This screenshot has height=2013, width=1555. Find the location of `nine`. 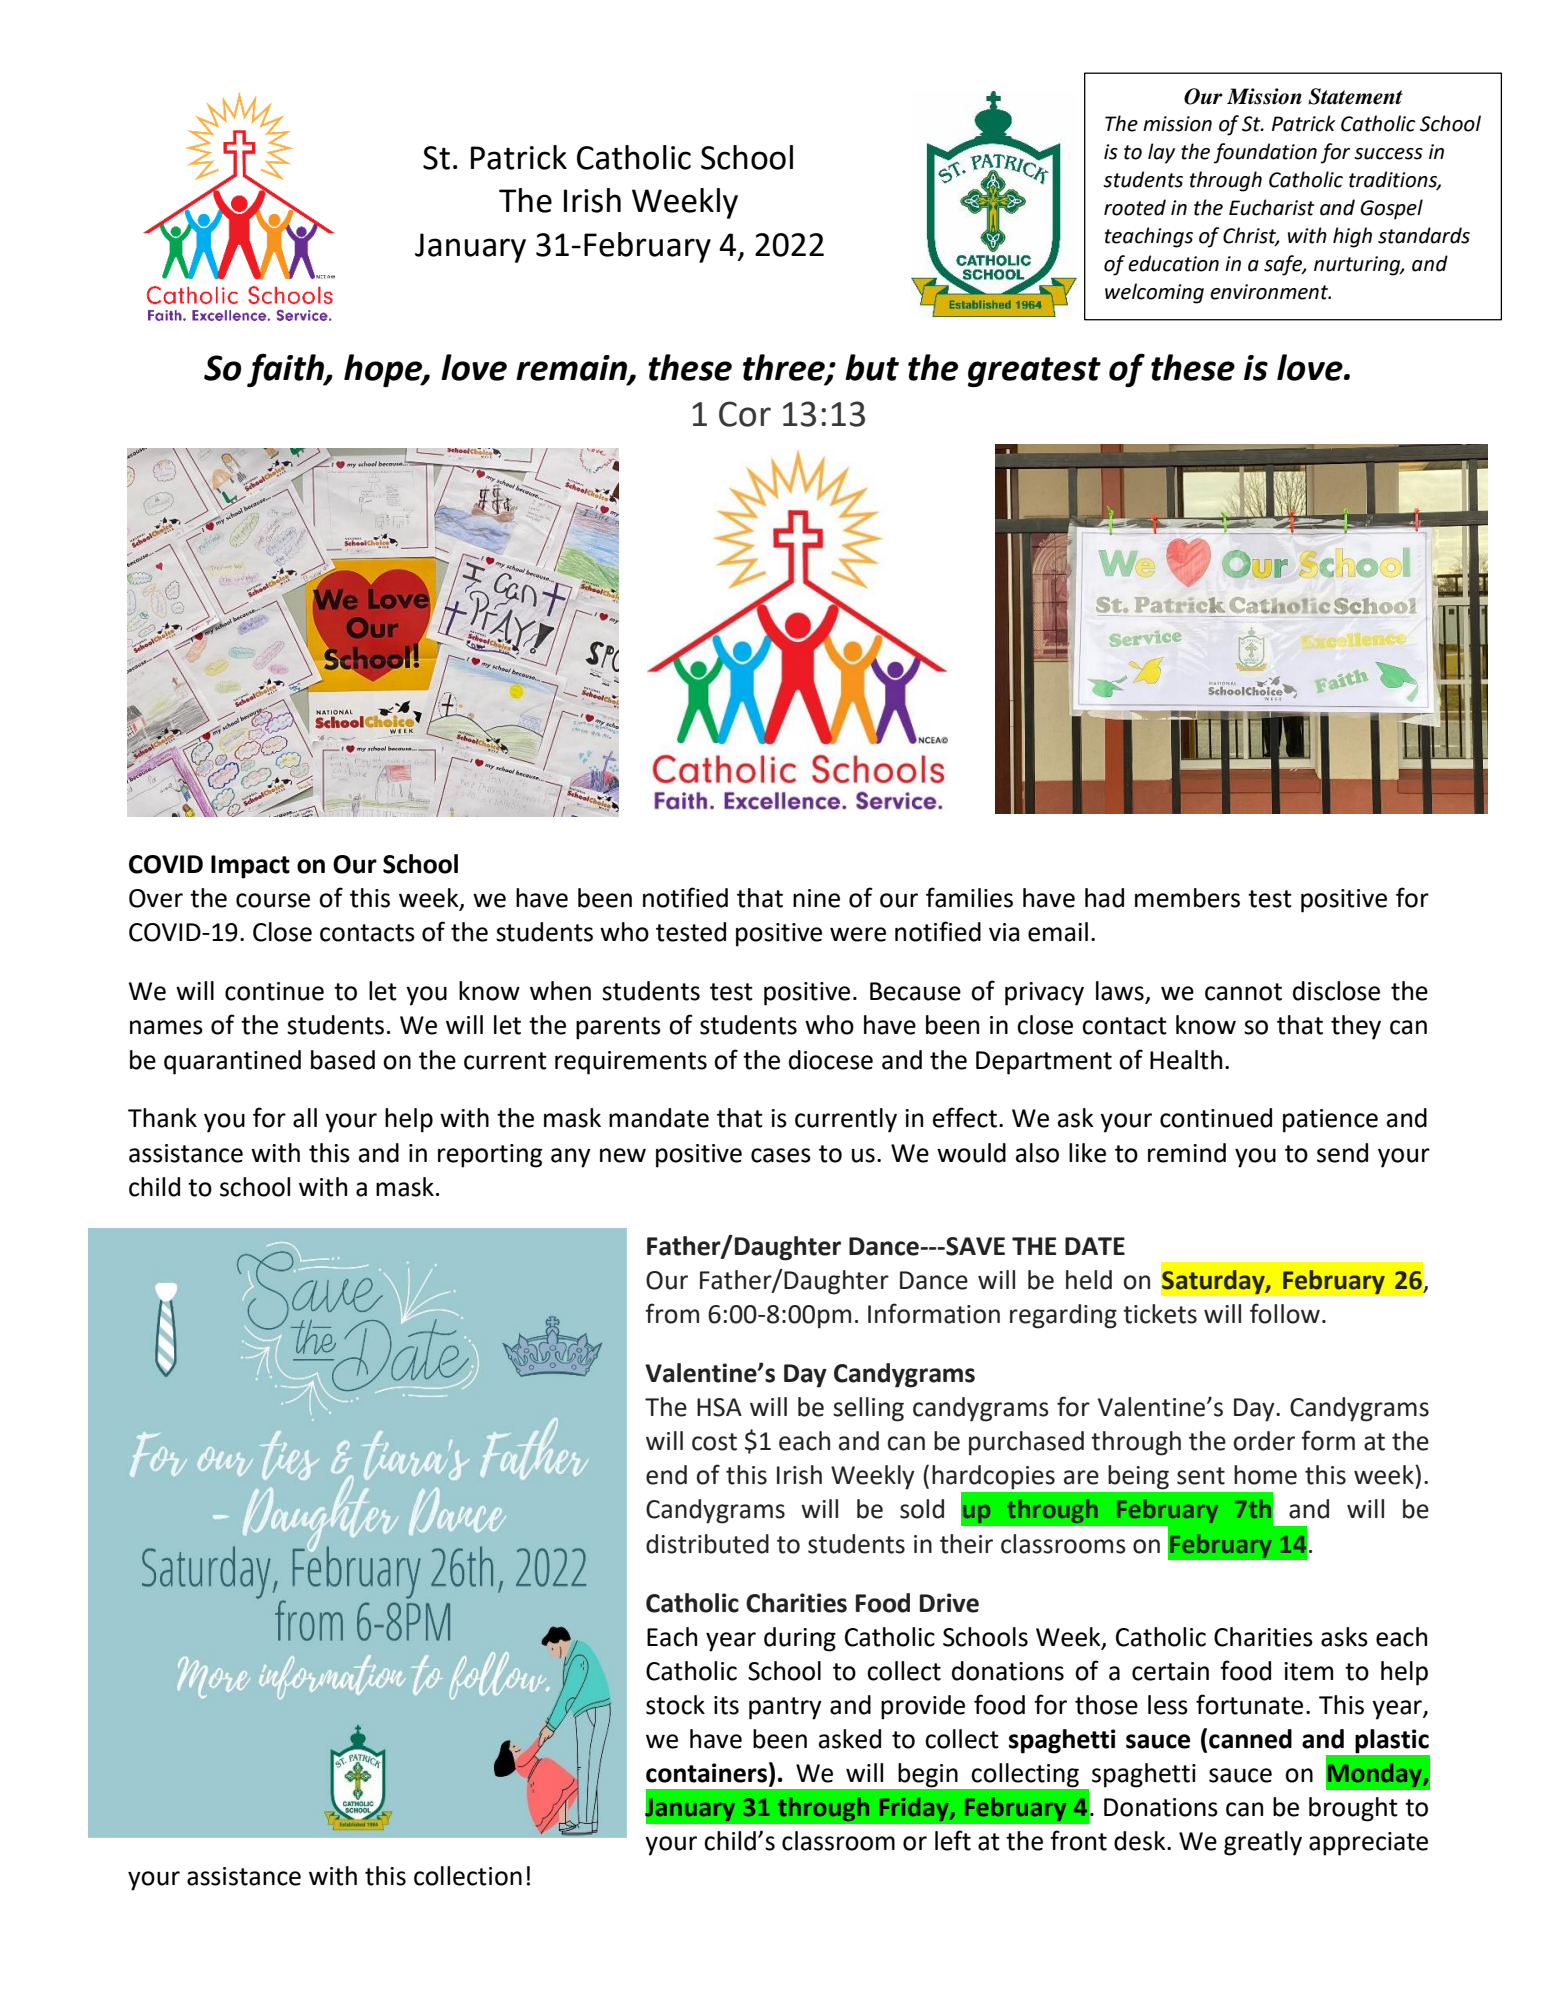

nine is located at coordinates (816, 898).
